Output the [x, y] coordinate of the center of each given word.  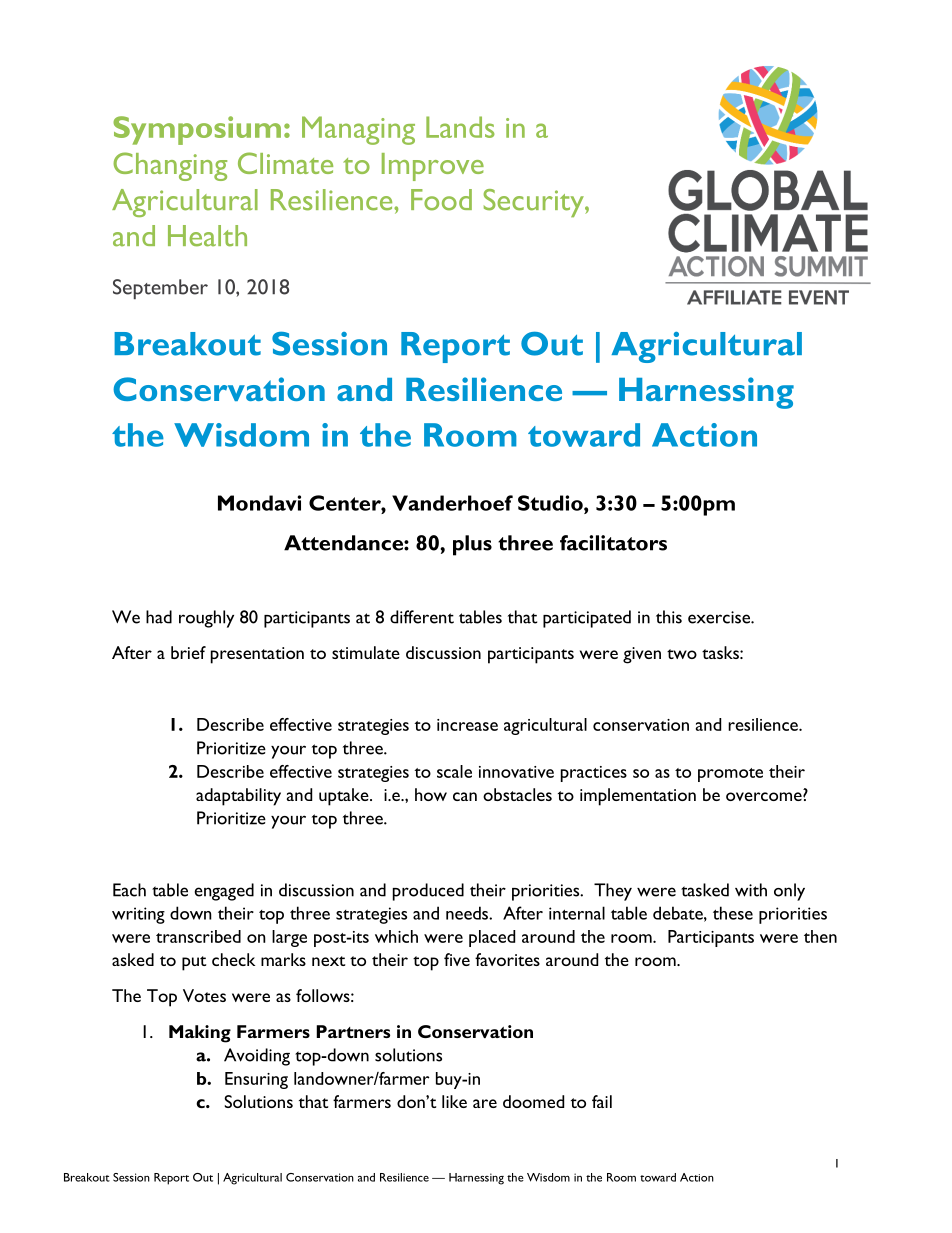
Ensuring [256, 1080]
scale [454, 771]
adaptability [238, 797]
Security [534, 203]
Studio [551, 503]
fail [602, 1101]
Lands [460, 127]
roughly [206, 619]
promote [730, 775]
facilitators [613, 543]
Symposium [197, 130]
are [485, 1103]
